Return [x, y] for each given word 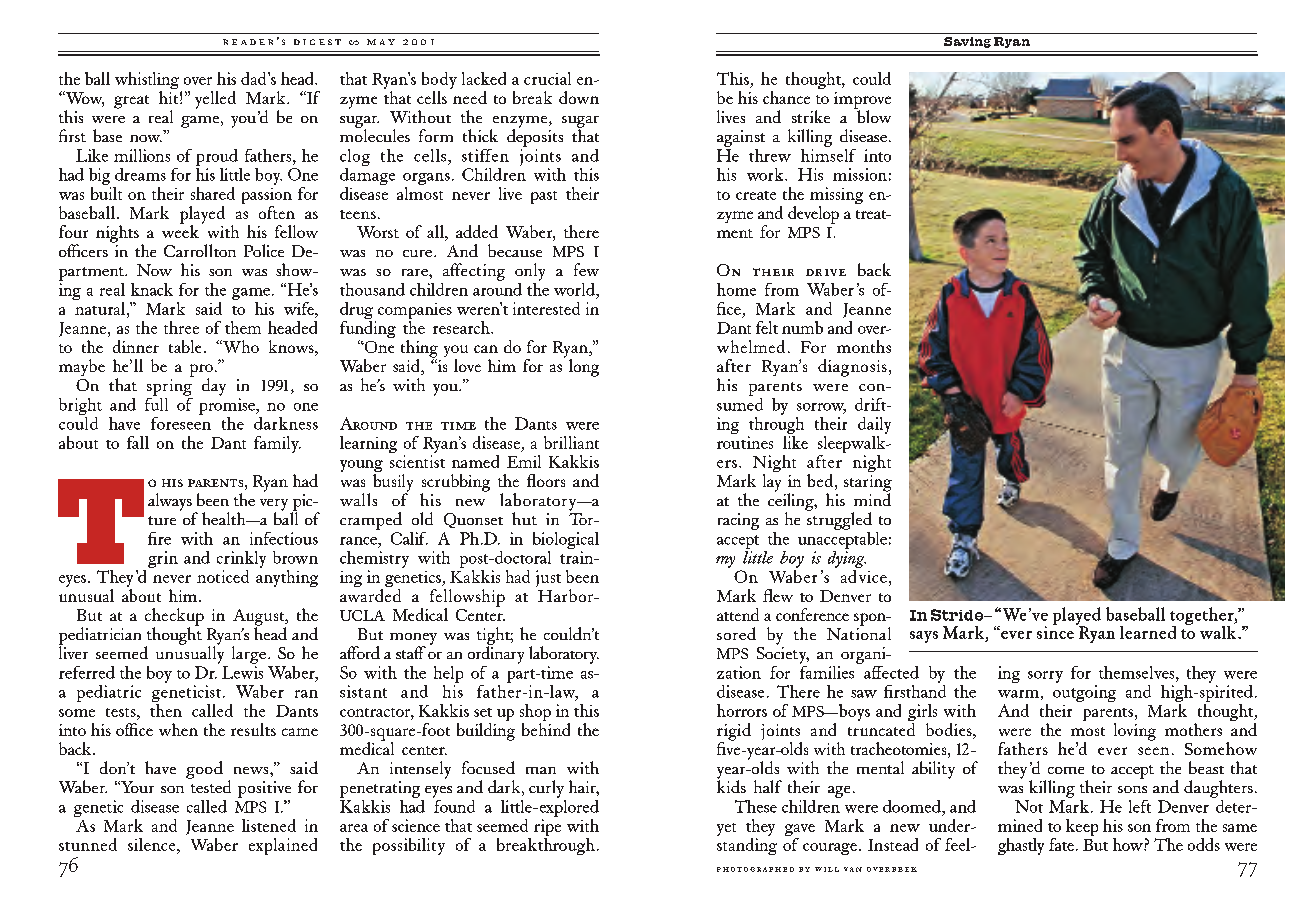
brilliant [571, 442]
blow [873, 115]
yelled [215, 100]
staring [868, 484]
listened [269, 825]
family [277, 444]
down [579, 97]
